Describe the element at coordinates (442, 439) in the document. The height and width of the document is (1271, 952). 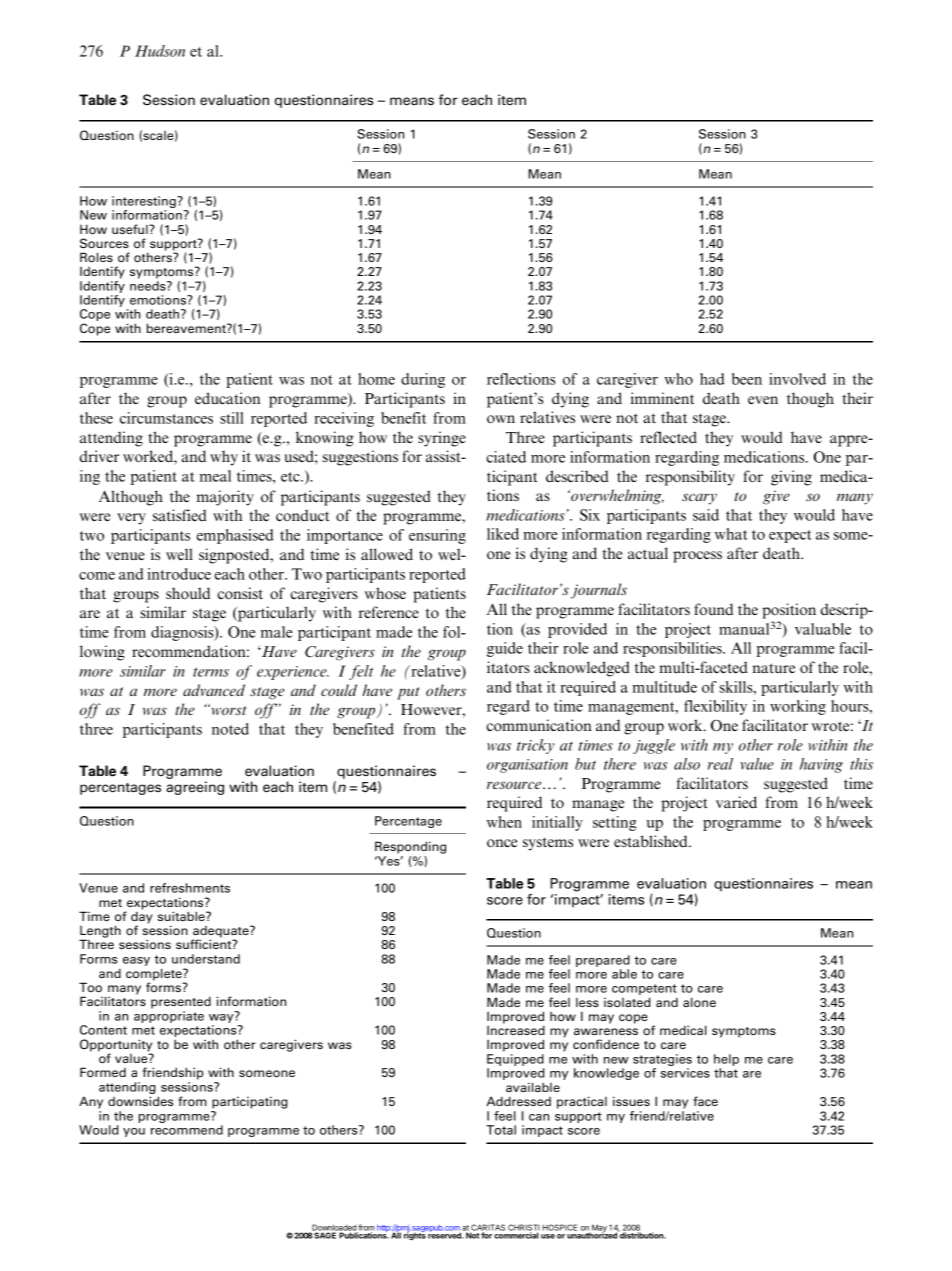
I see `syringe` at that location.
